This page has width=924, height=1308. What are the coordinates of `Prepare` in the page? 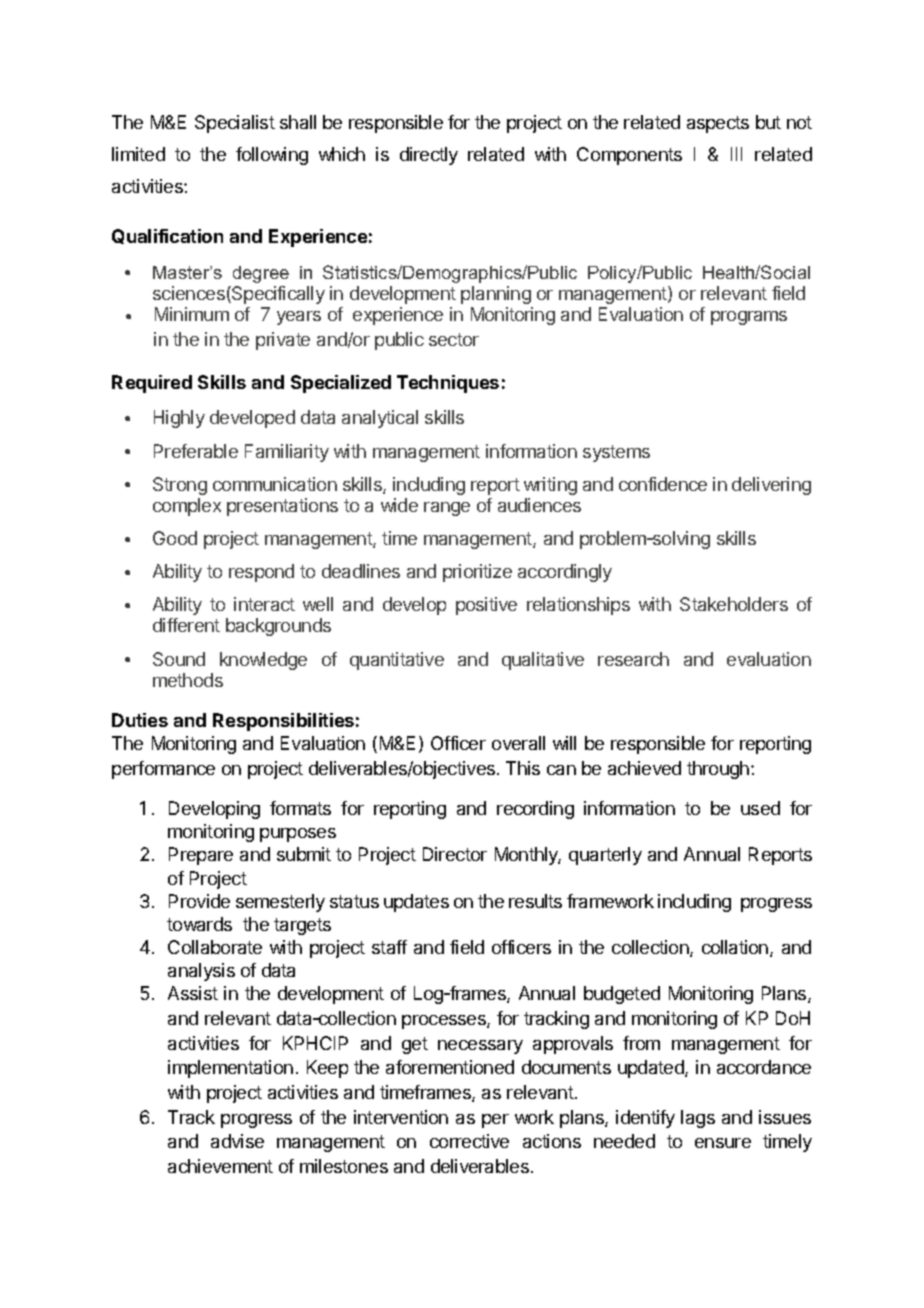 It's located at (201, 856).
